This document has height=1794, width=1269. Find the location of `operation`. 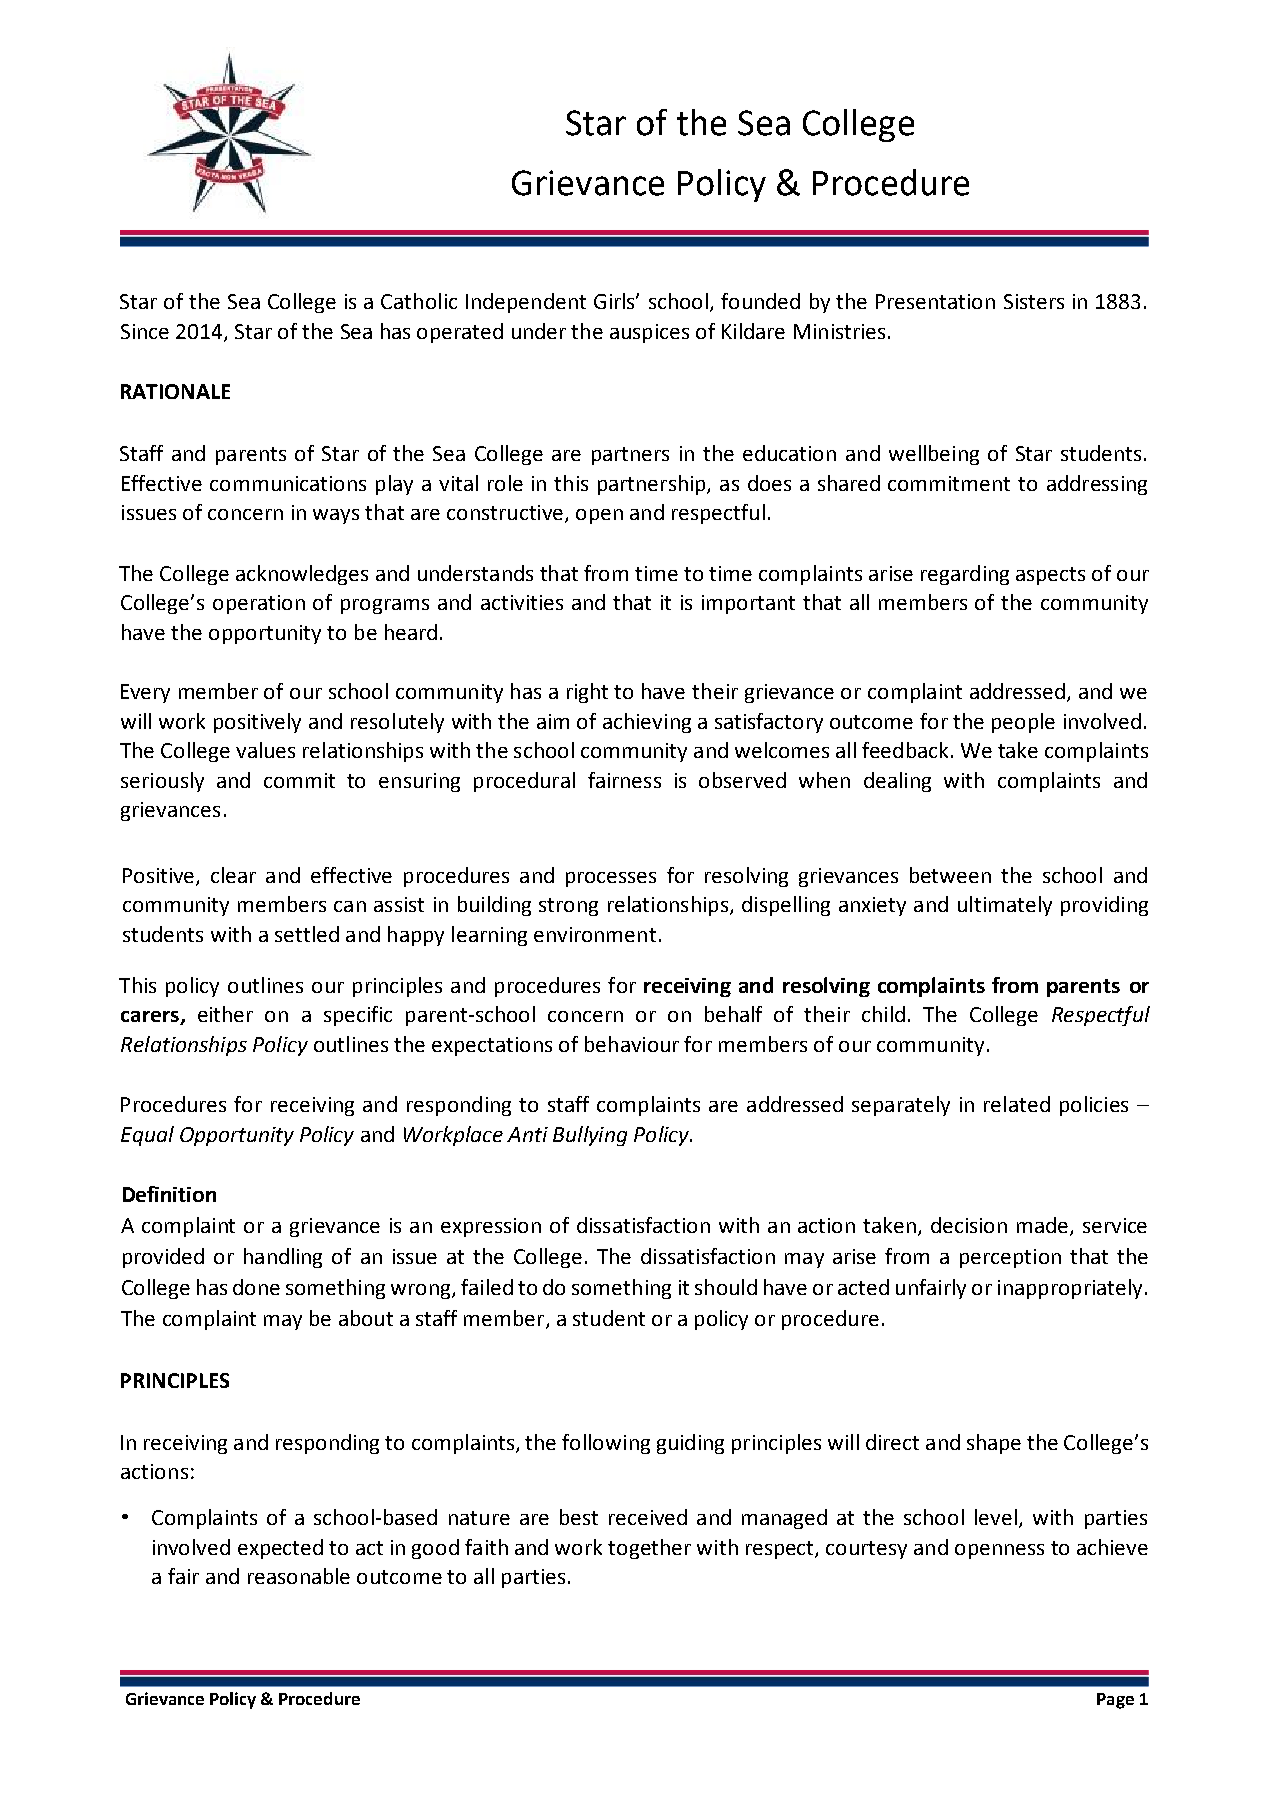

operation is located at coordinates (259, 604).
